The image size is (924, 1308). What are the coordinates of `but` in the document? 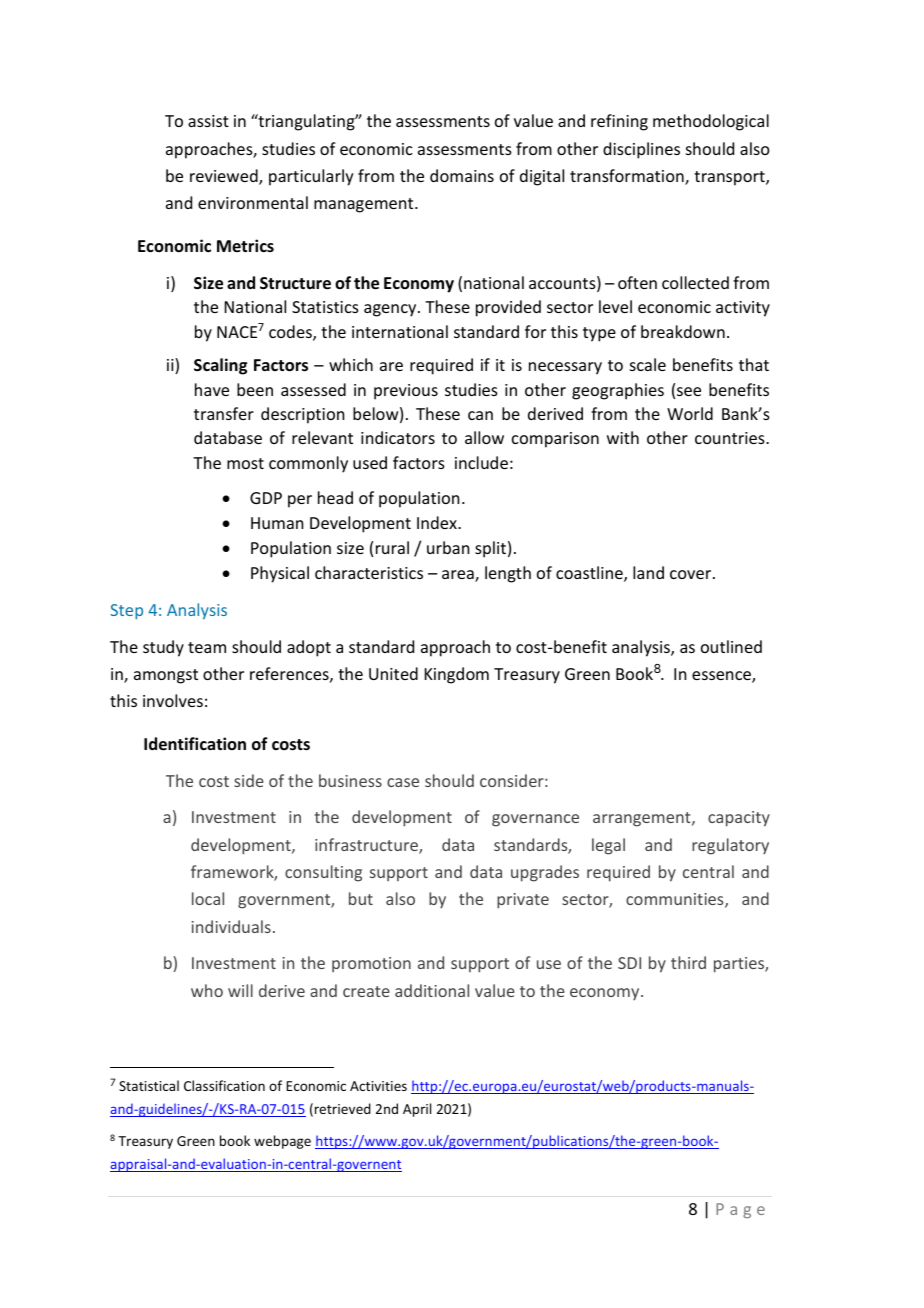 It's located at (361, 898).
